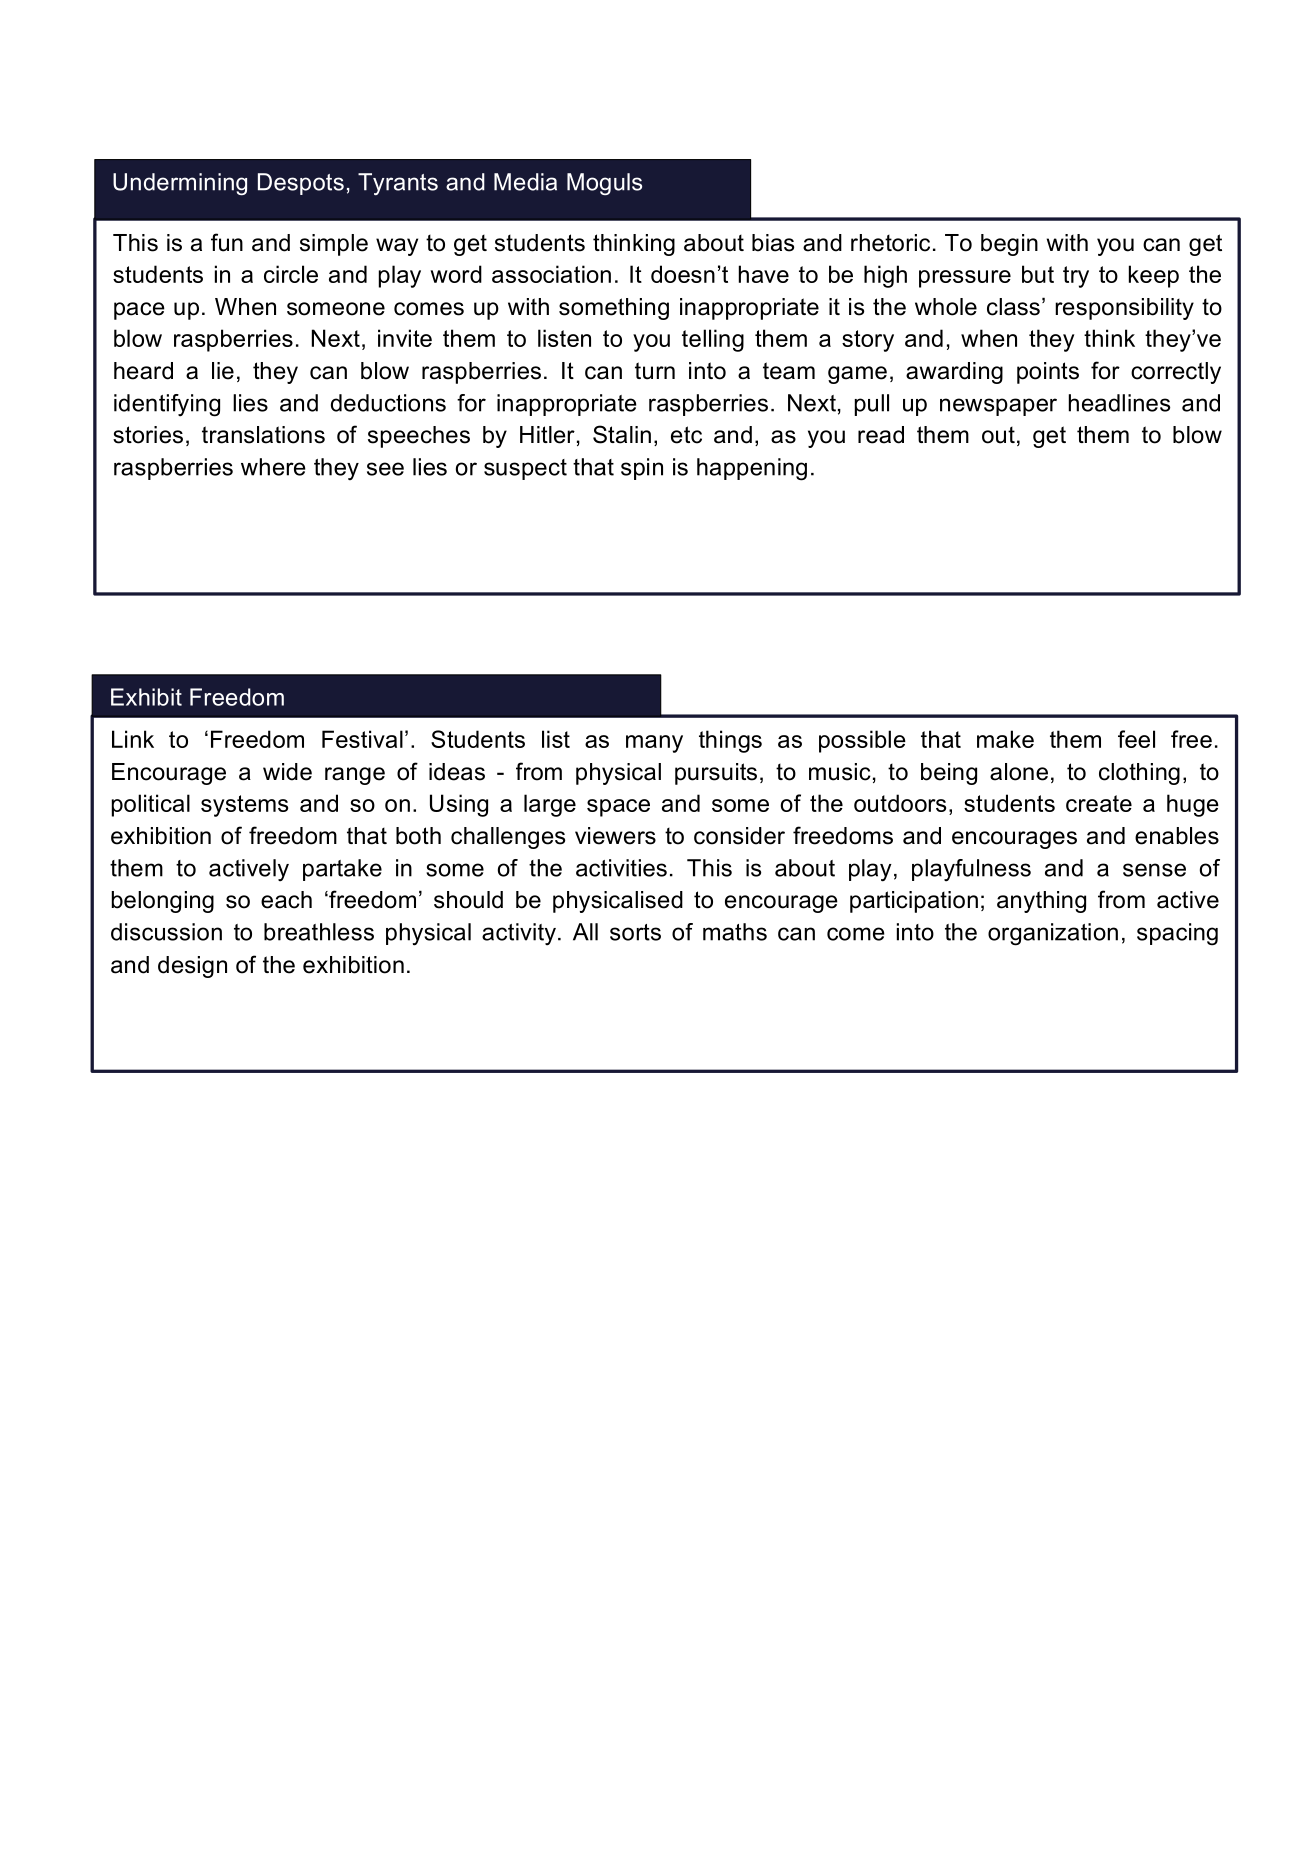 This page has width=1311, height=1854. Describe the element at coordinates (1009, 245) in the page. I see `begin` at that location.
